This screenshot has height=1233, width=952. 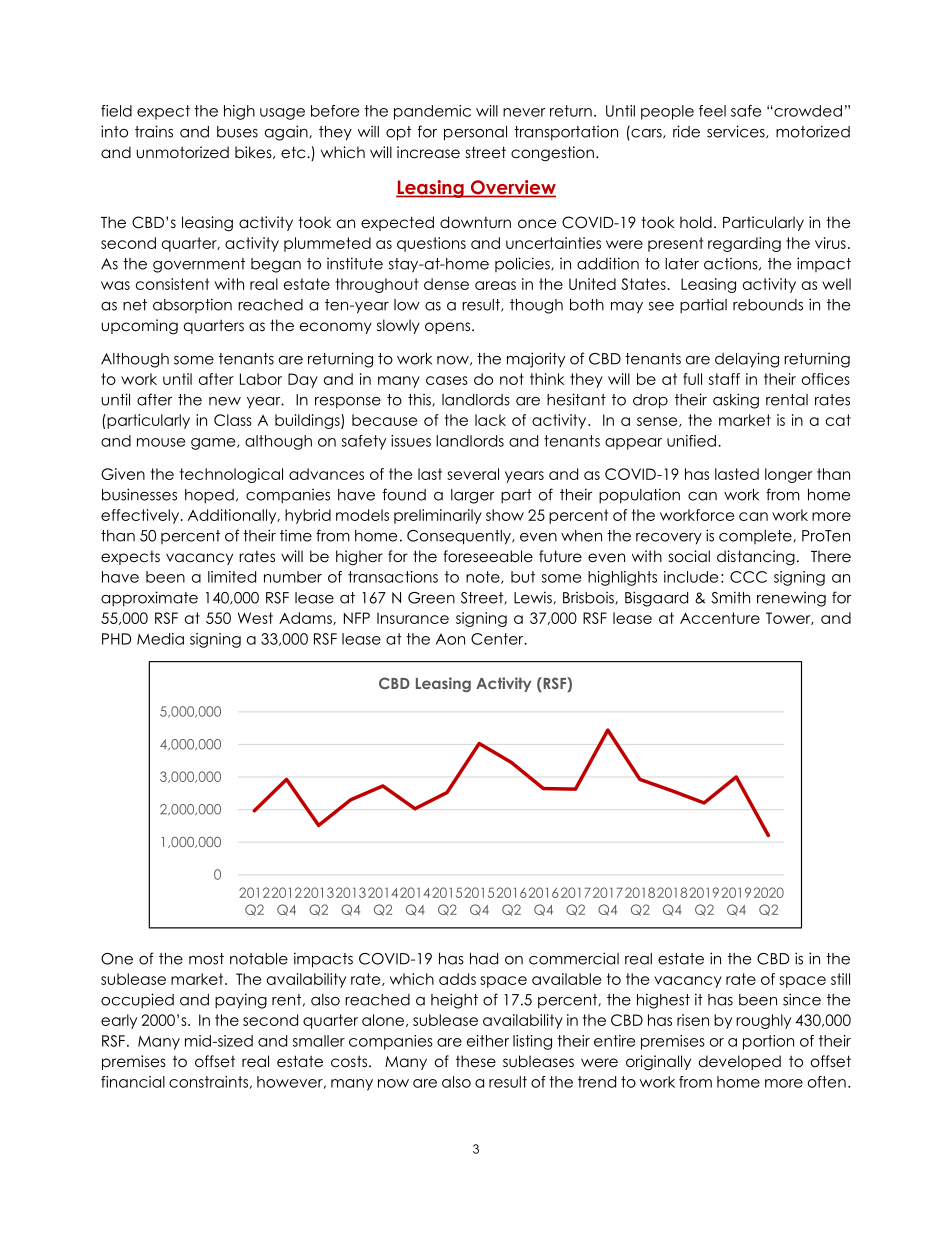 I want to click on services, so click(x=737, y=132).
